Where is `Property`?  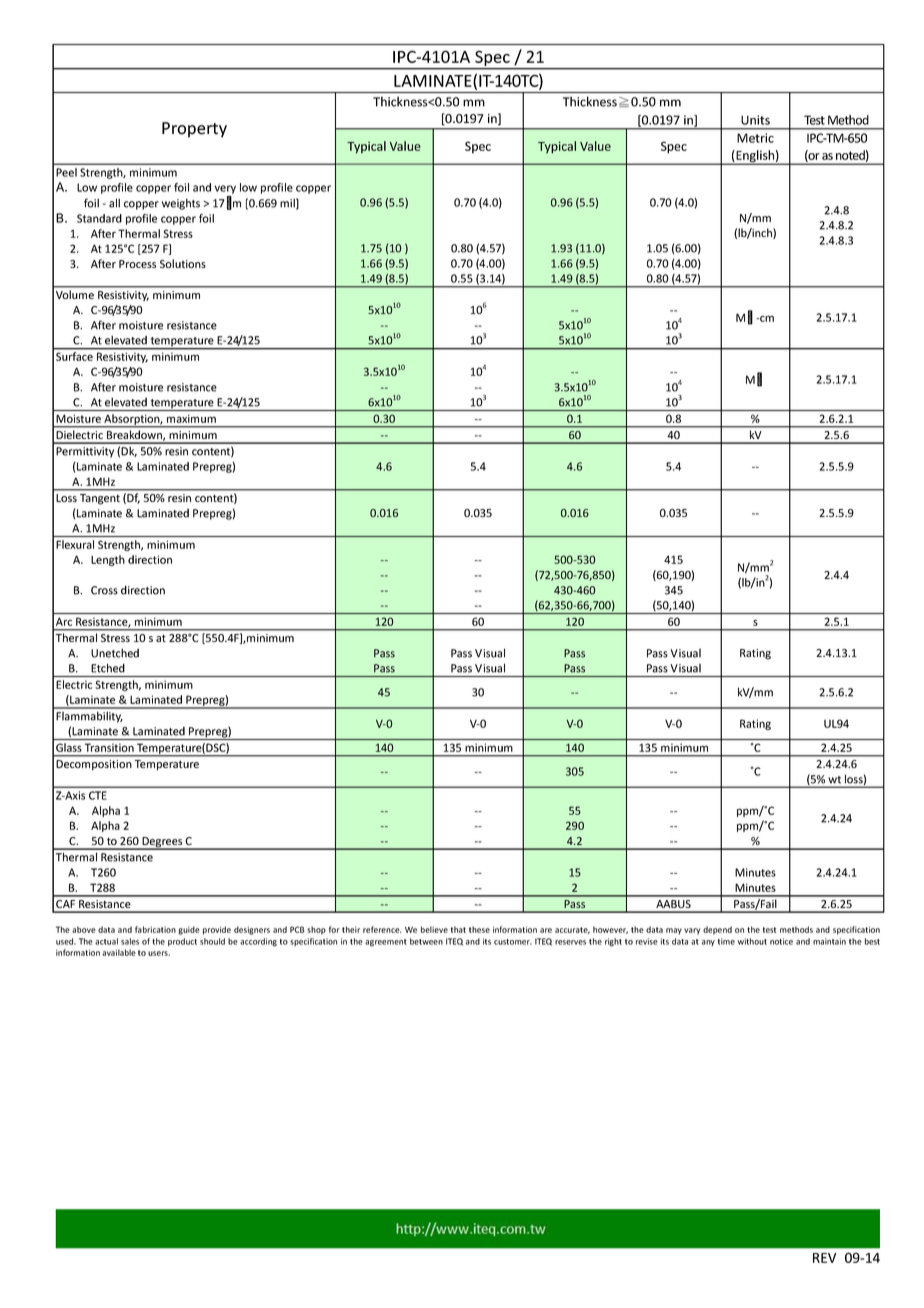 Property is located at coordinates (194, 130).
